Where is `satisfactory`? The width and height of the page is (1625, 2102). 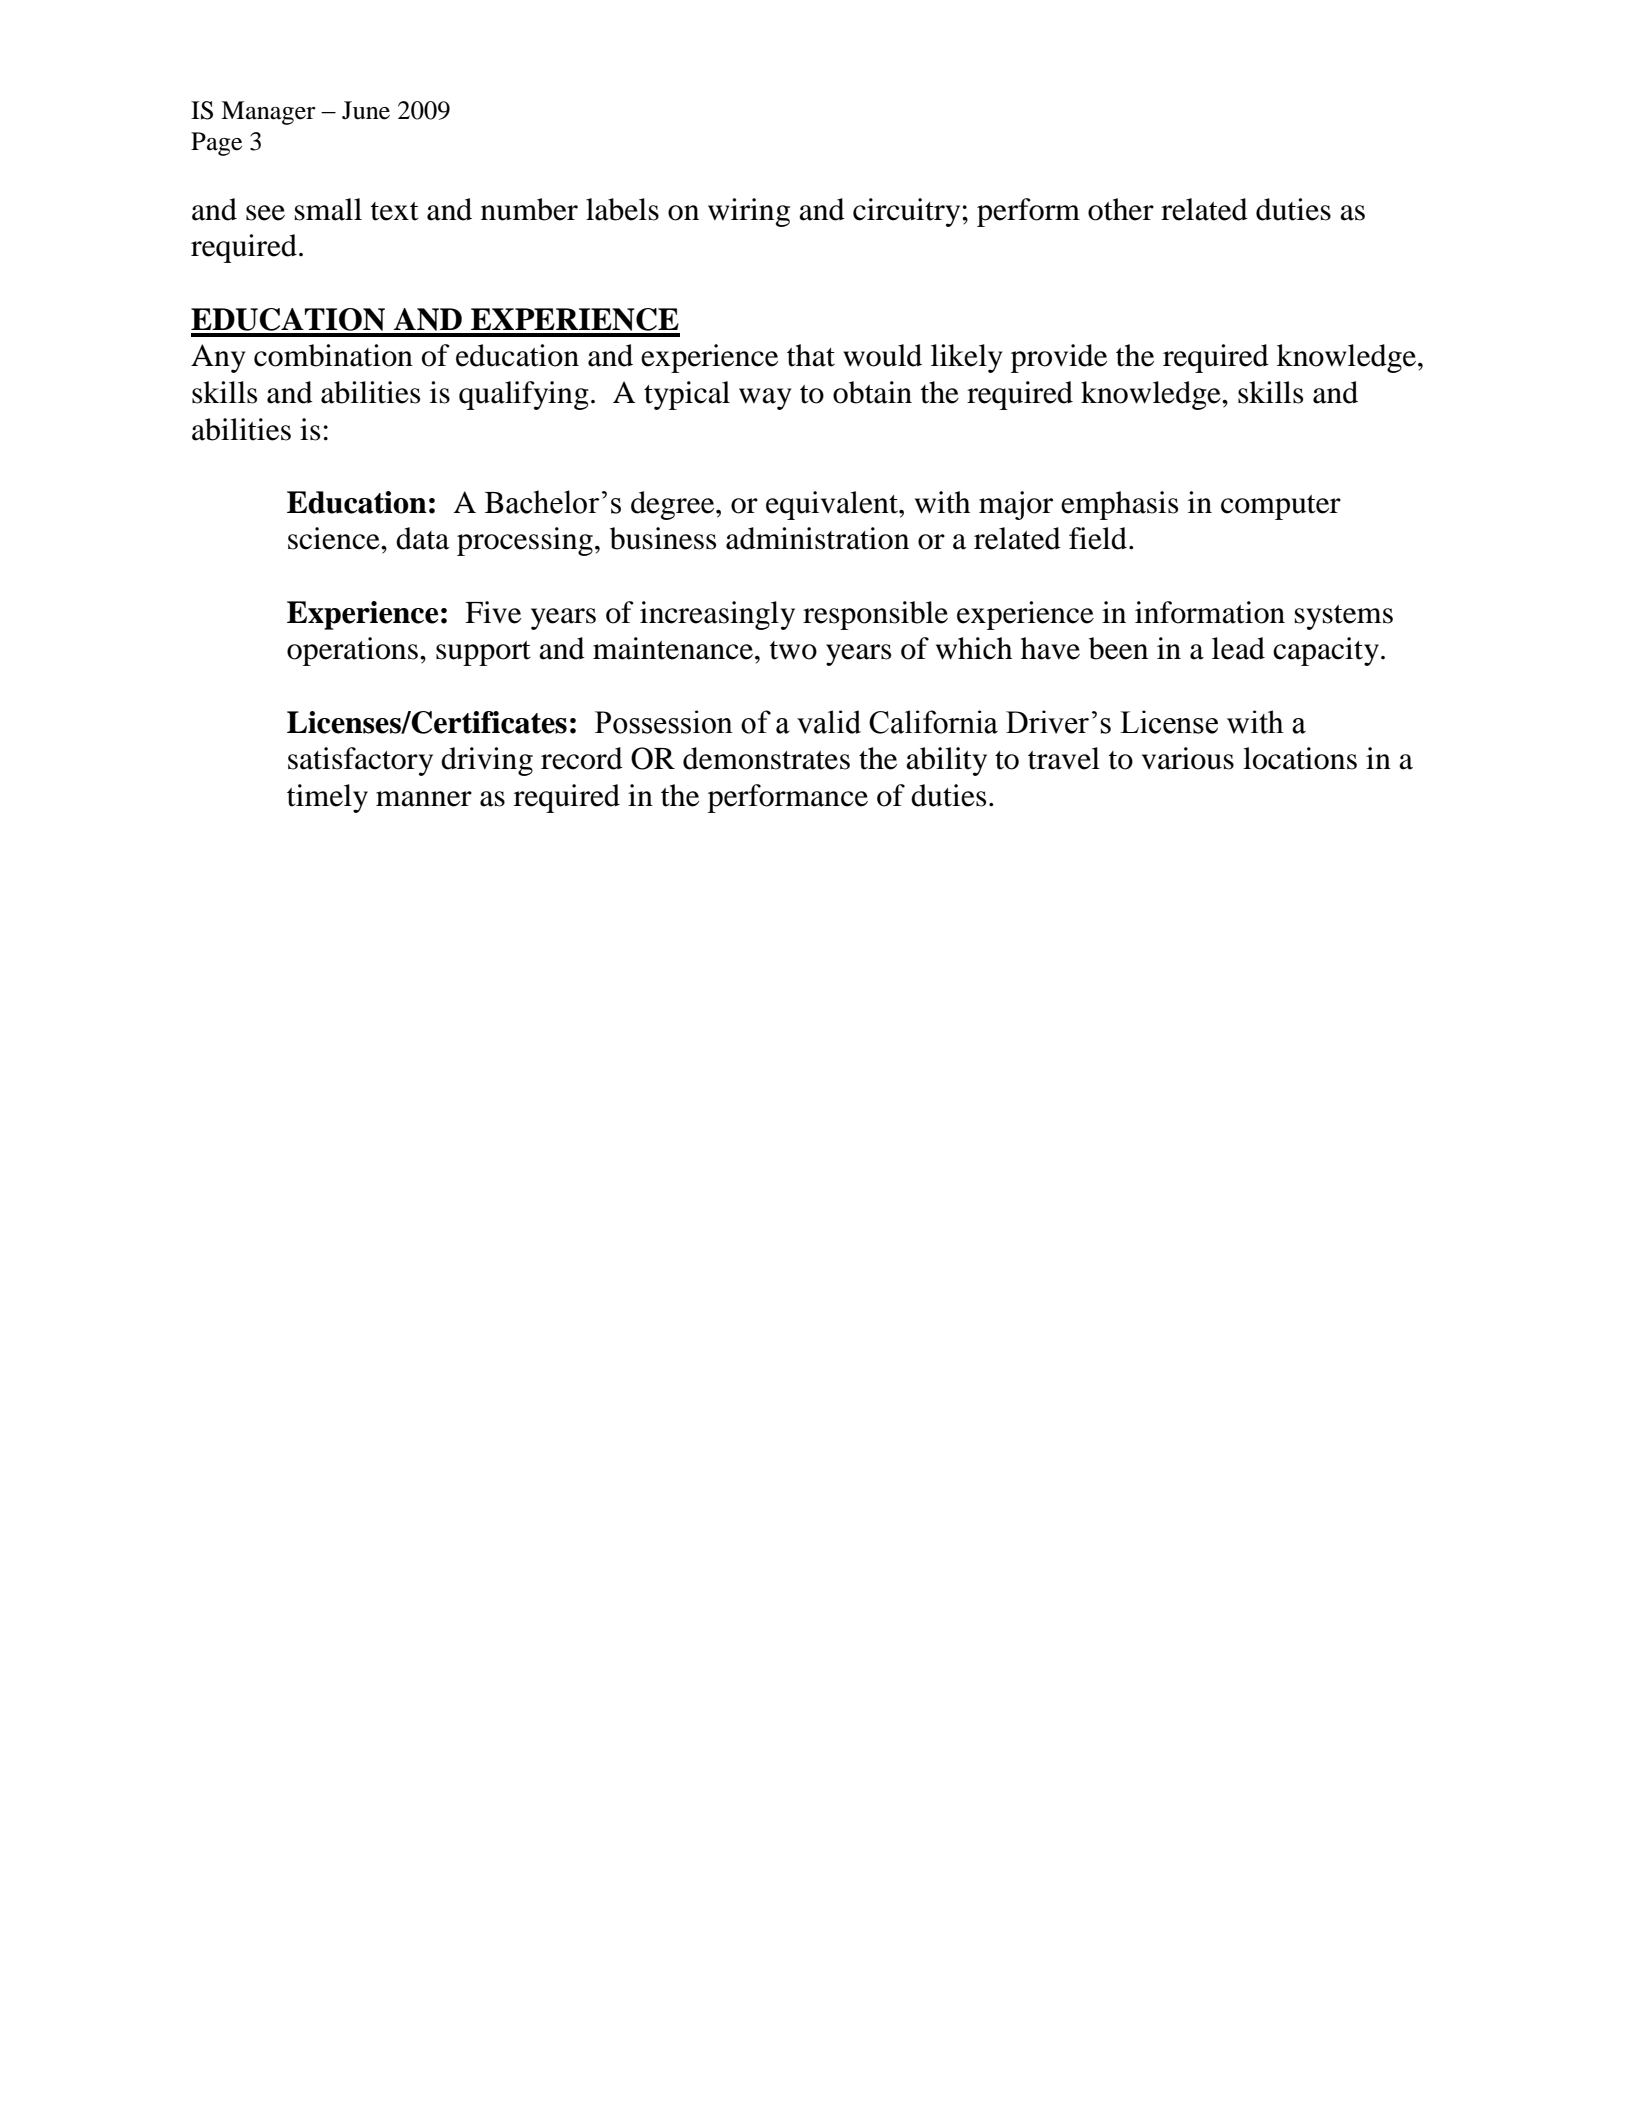
satisfactory is located at coordinates (360, 761).
